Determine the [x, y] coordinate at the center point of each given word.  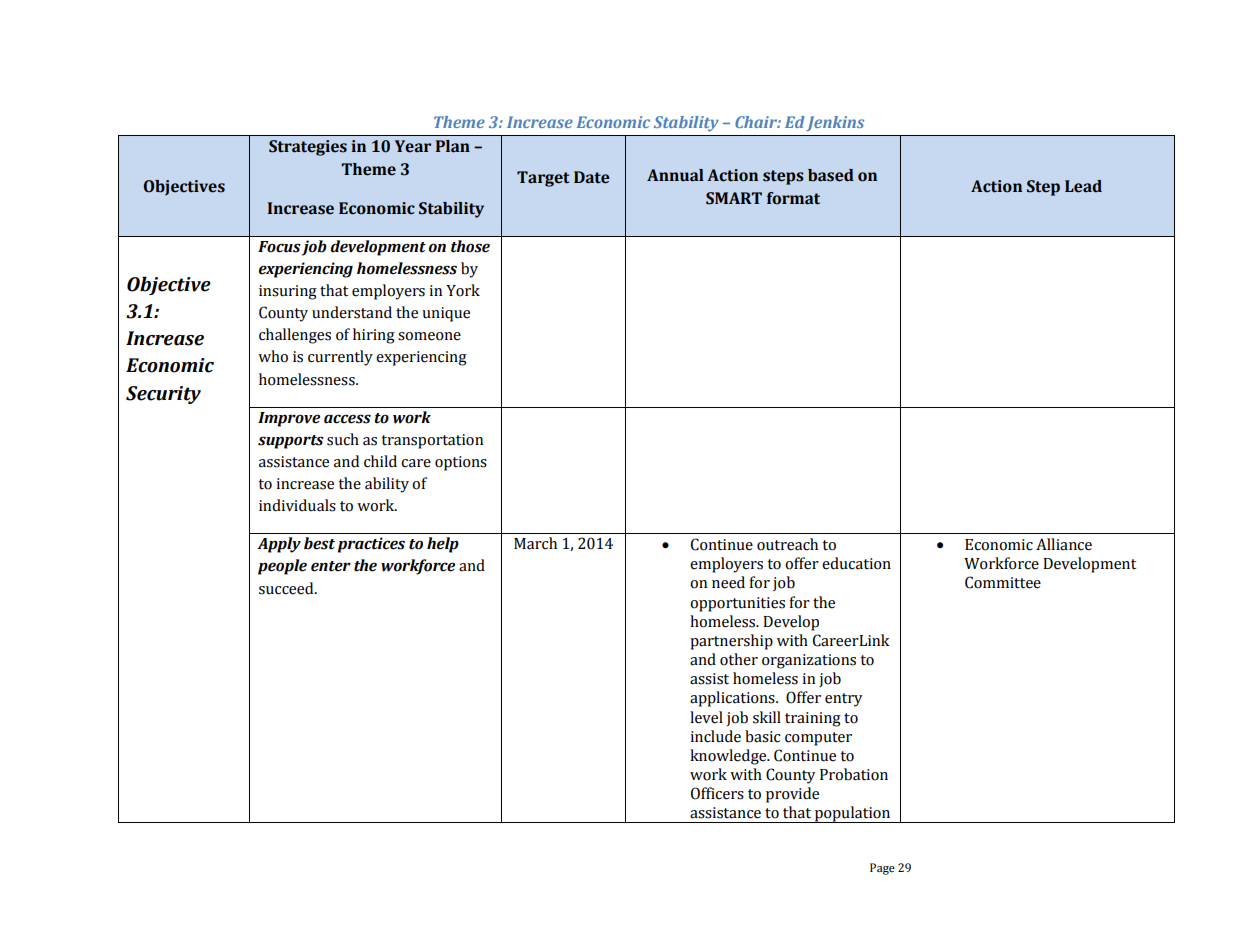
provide [792, 795]
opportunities [737, 604]
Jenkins [835, 123]
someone [429, 336]
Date [592, 177]
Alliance [1064, 544]
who [273, 356]
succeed [287, 588]
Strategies [308, 148]
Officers [717, 793]
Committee [1003, 582]
